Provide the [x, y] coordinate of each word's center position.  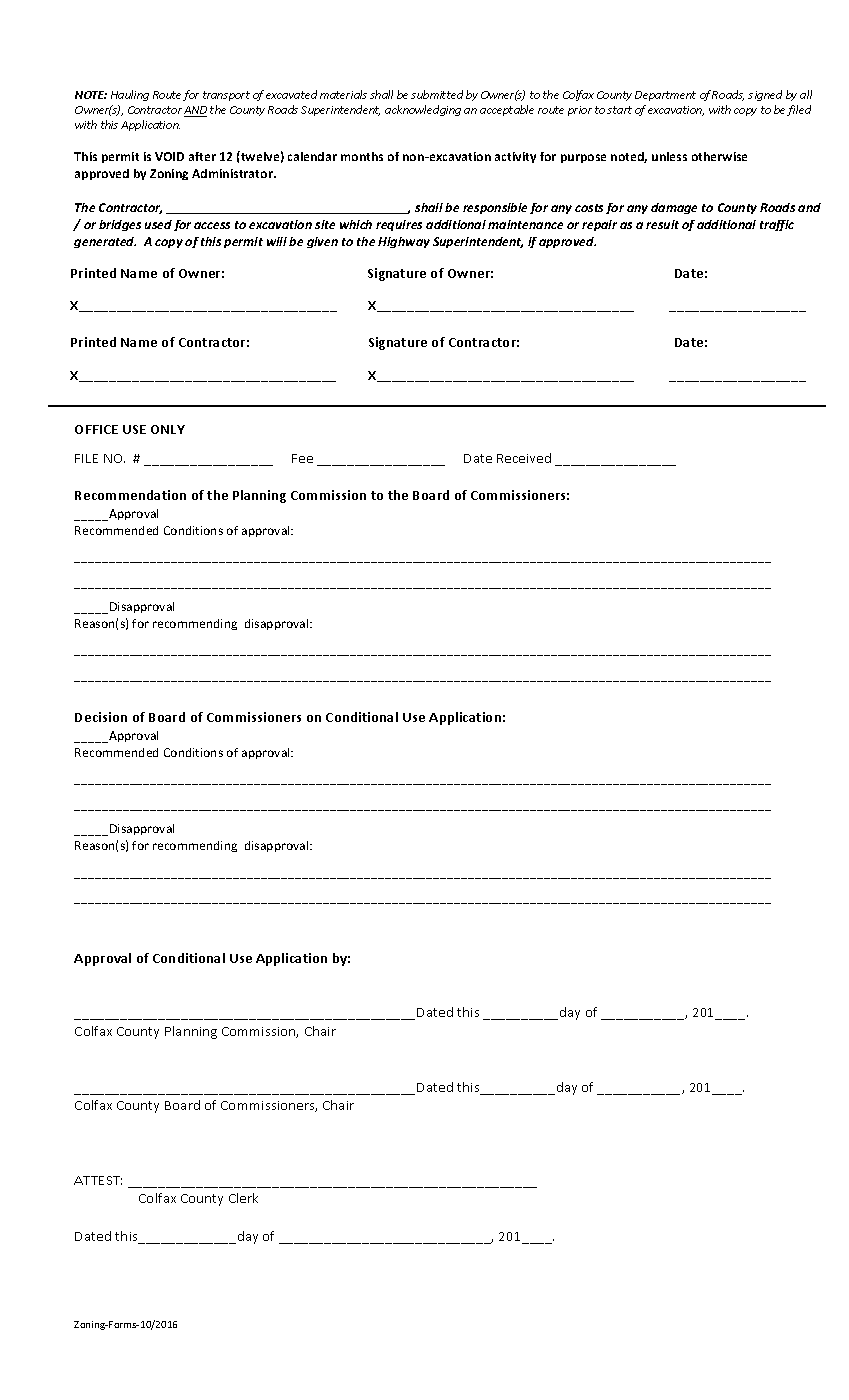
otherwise [719, 156]
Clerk [243, 1198]
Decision [101, 717]
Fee [302, 458]
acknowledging [423, 110]
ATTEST [98, 1180]
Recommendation [130, 495]
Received [524, 458]
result [662, 224]
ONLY [168, 429]
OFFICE [96, 429]
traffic [777, 225]
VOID [169, 156]
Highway [404, 242]
